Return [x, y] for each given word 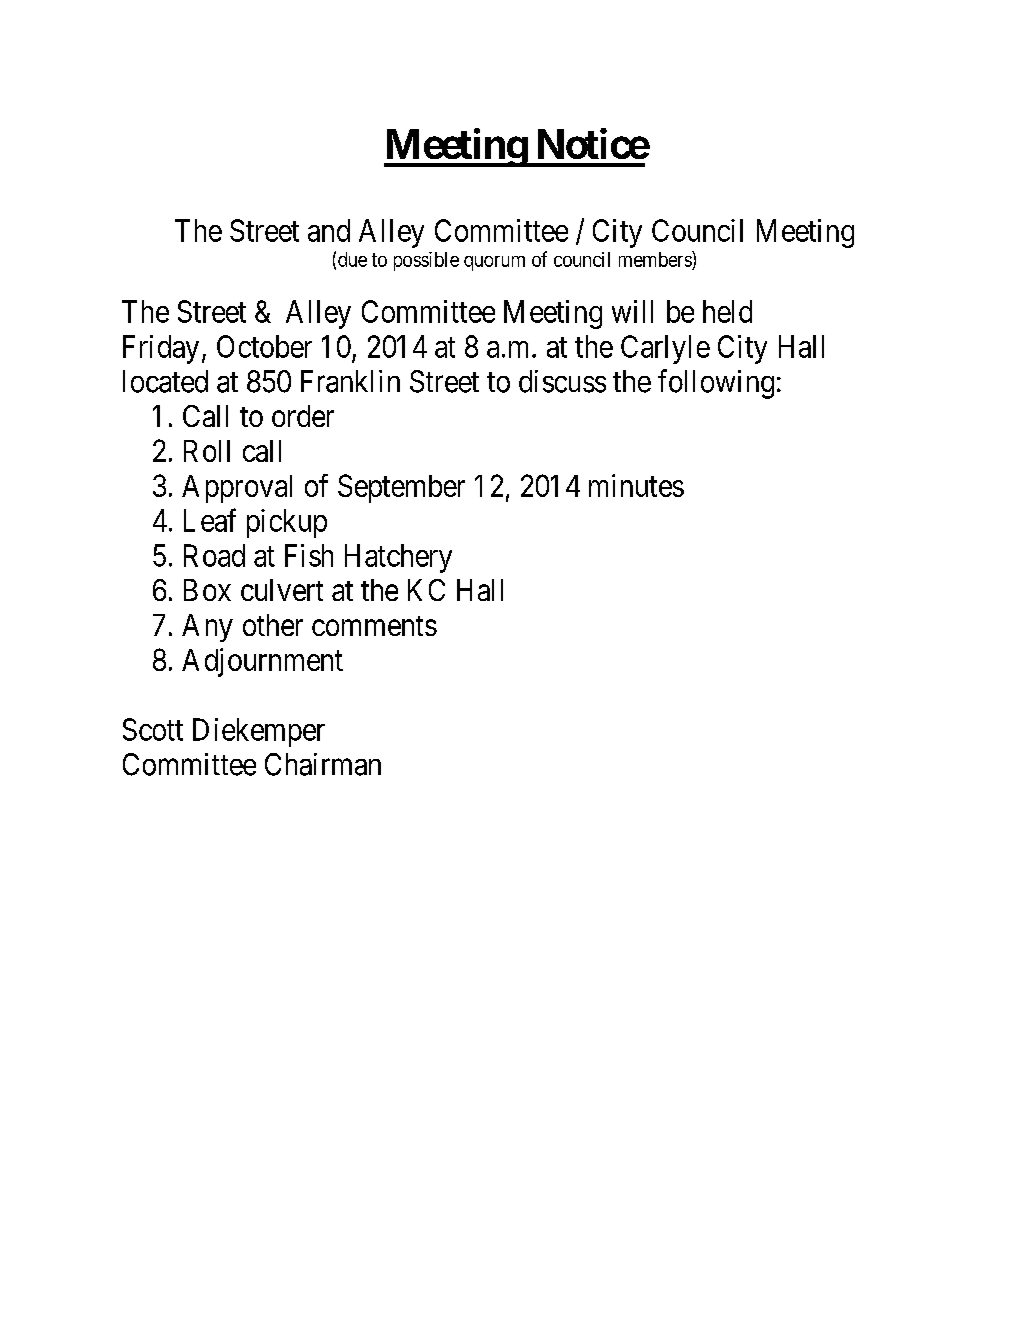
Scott [153, 729]
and [329, 230]
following [716, 384]
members [656, 259]
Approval [237, 489]
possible [426, 261]
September [401, 488]
